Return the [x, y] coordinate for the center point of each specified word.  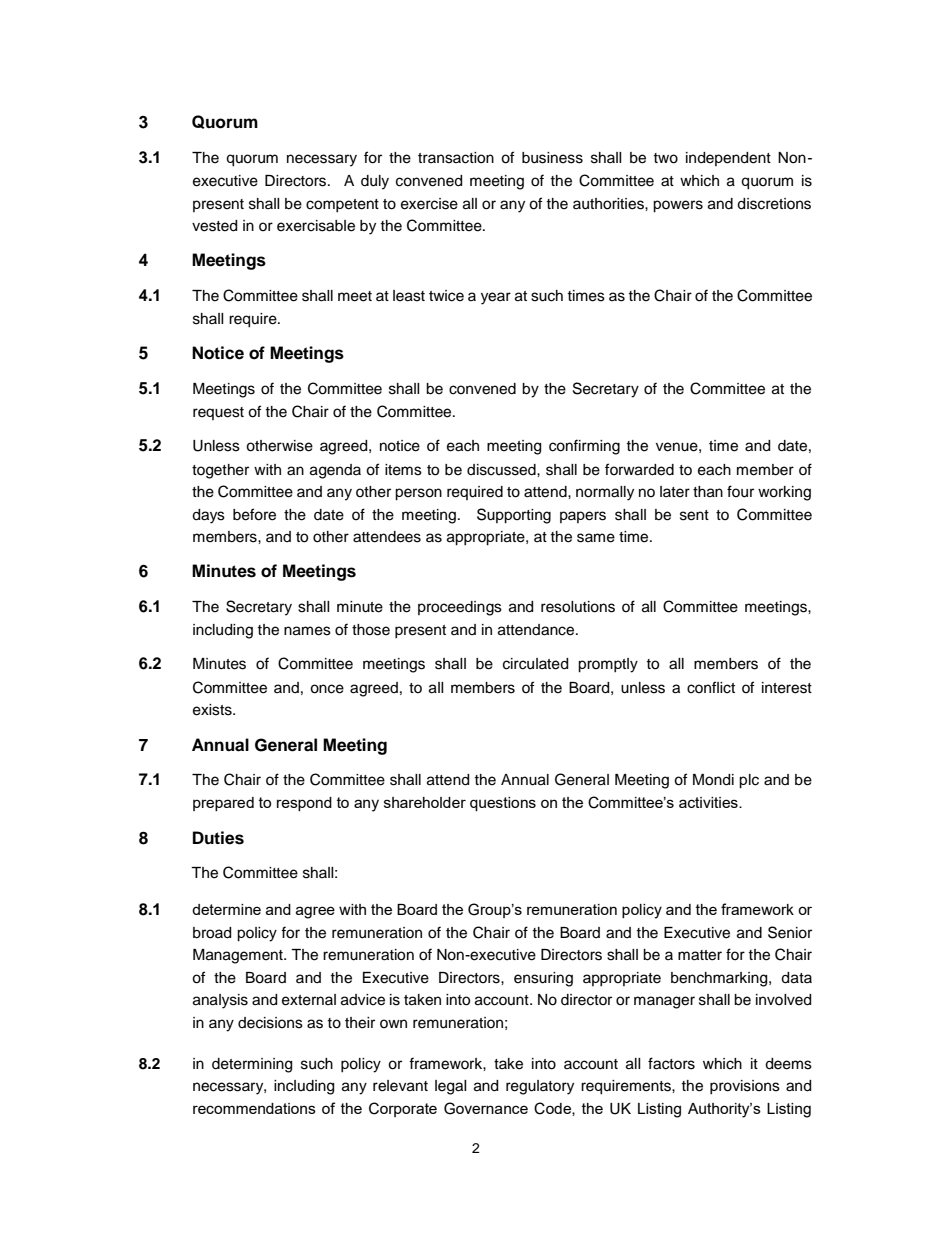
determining [252, 1065]
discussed [502, 470]
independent [728, 159]
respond [304, 804]
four [740, 491]
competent [342, 205]
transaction [456, 158]
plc [749, 781]
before [254, 514]
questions [503, 804]
